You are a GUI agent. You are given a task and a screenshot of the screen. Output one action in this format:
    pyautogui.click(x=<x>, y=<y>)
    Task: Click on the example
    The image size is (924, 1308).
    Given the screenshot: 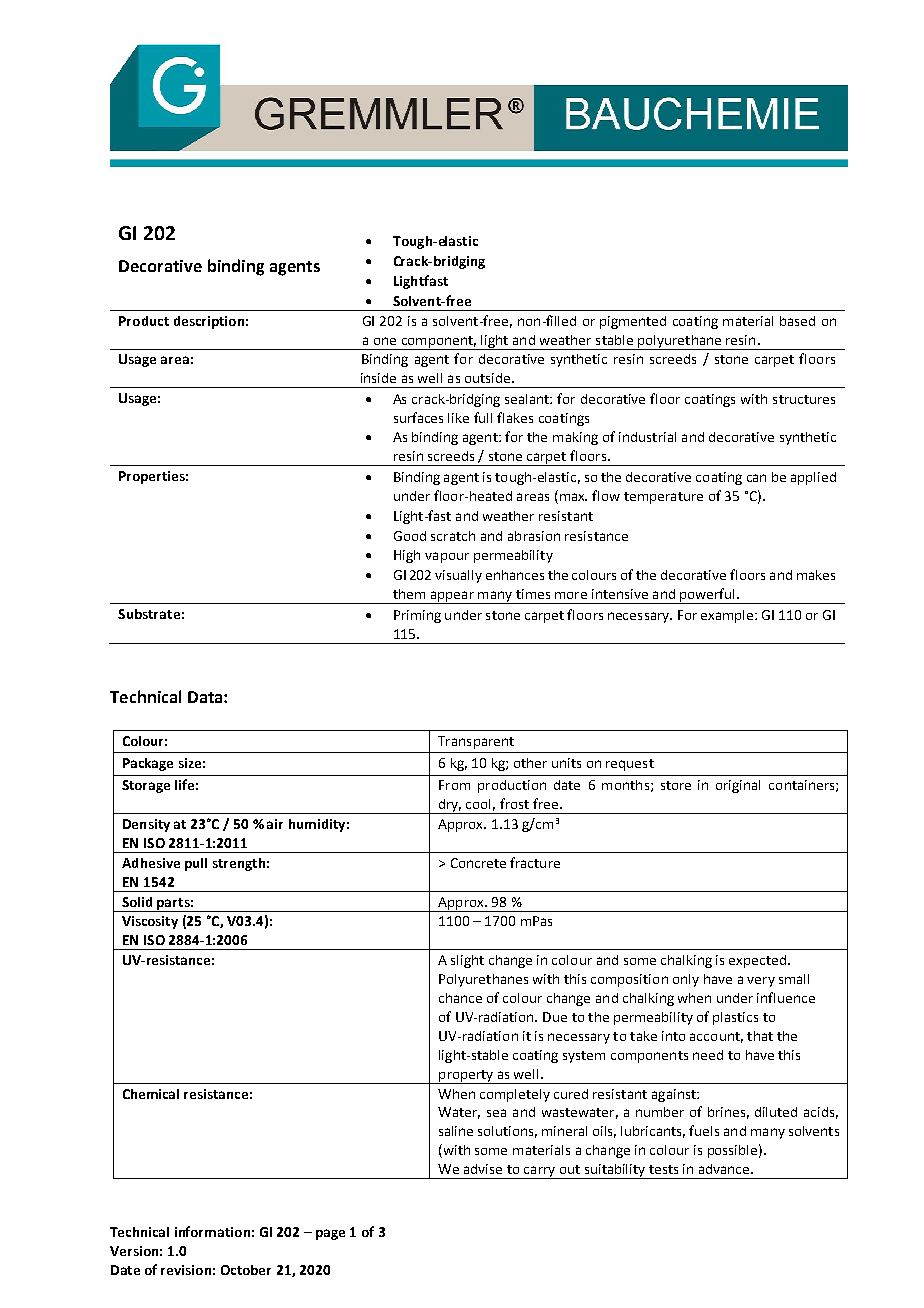 What is the action you would take?
    pyautogui.click(x=728, y=616)
